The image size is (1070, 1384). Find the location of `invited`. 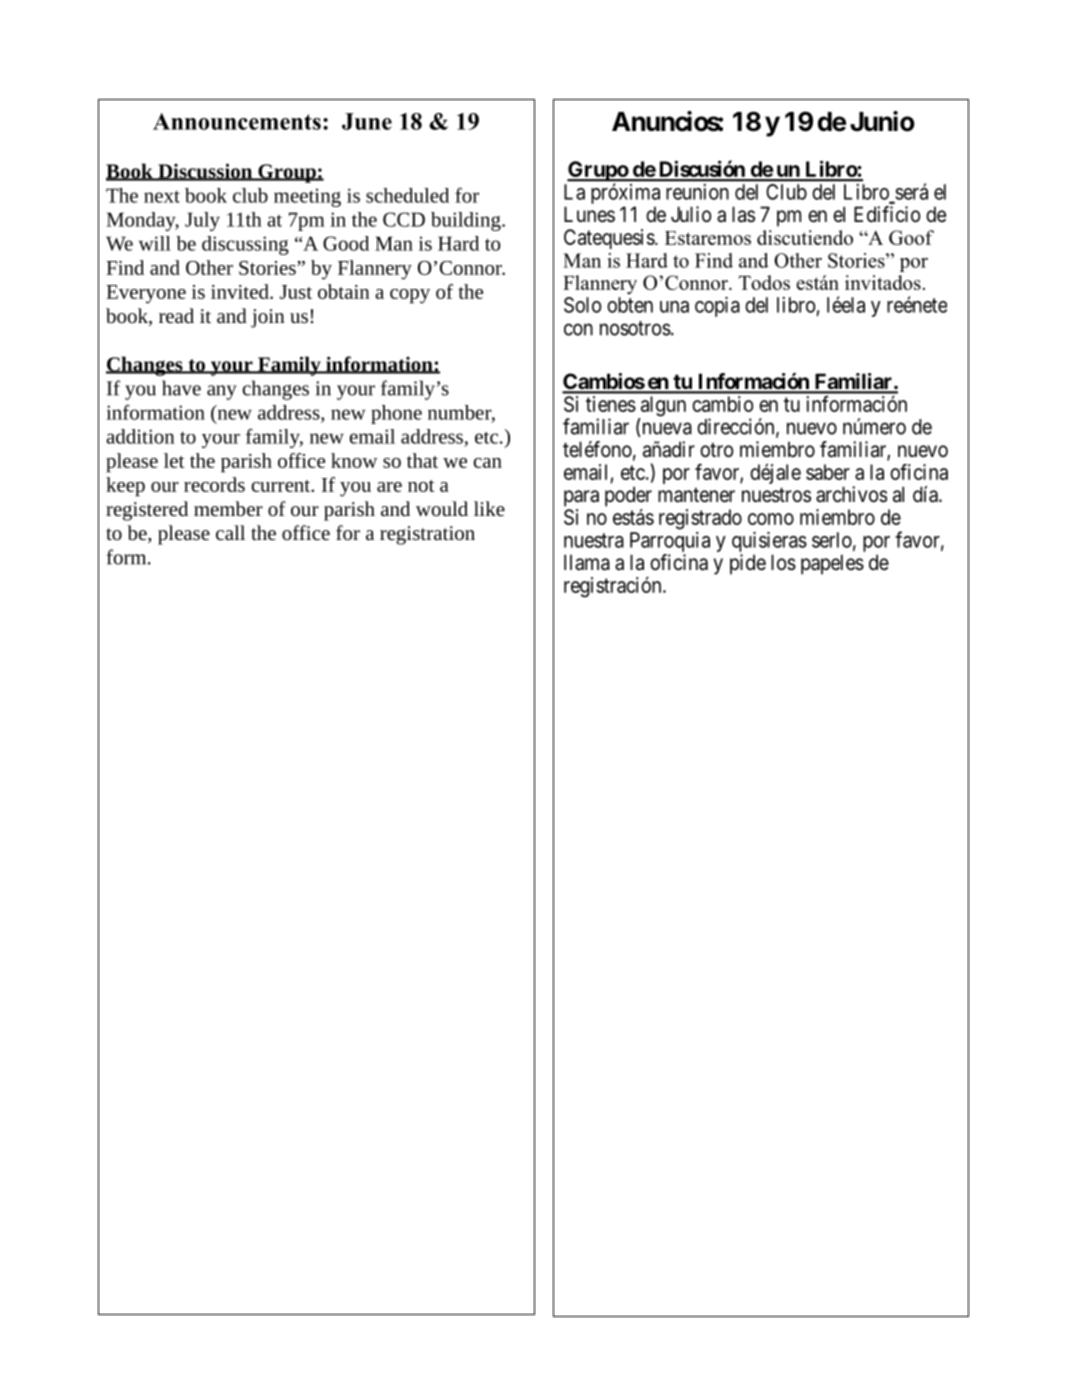

invited is located at coordinates (241, 291).
